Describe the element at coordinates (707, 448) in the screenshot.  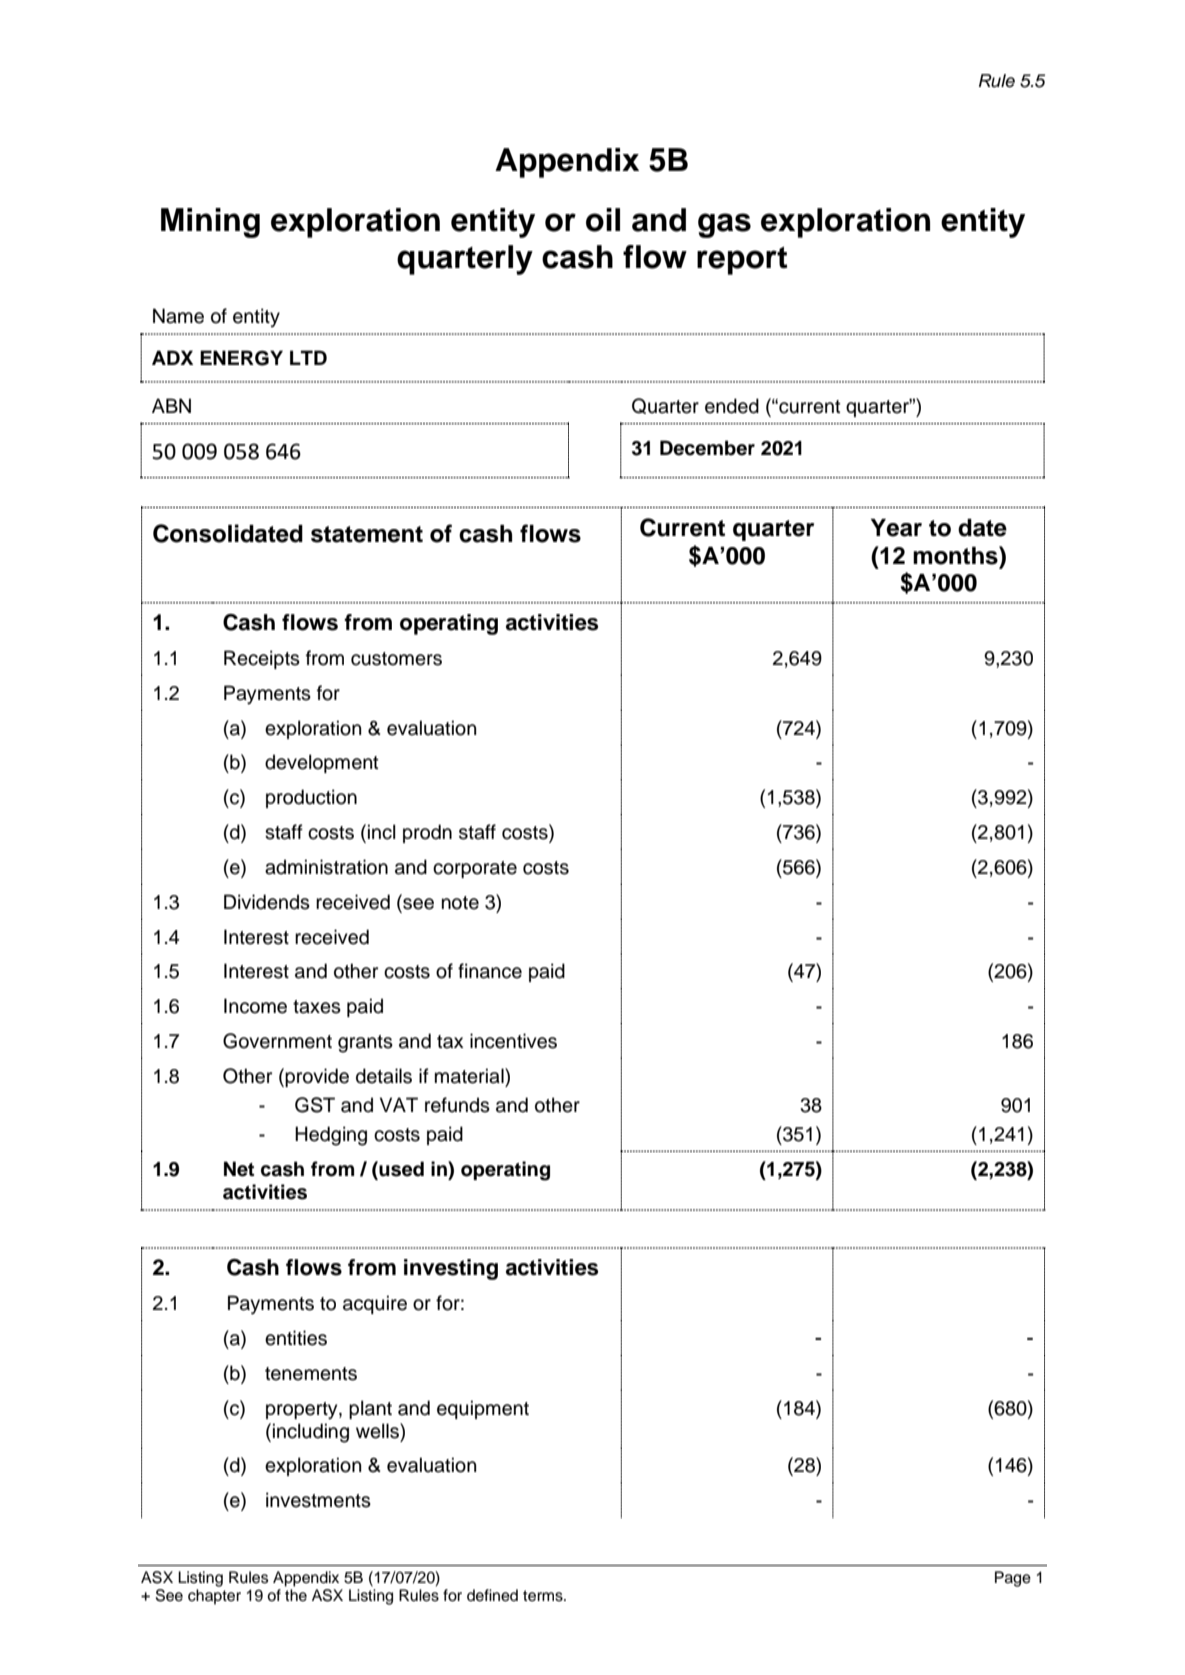
I see `December` at that location.
